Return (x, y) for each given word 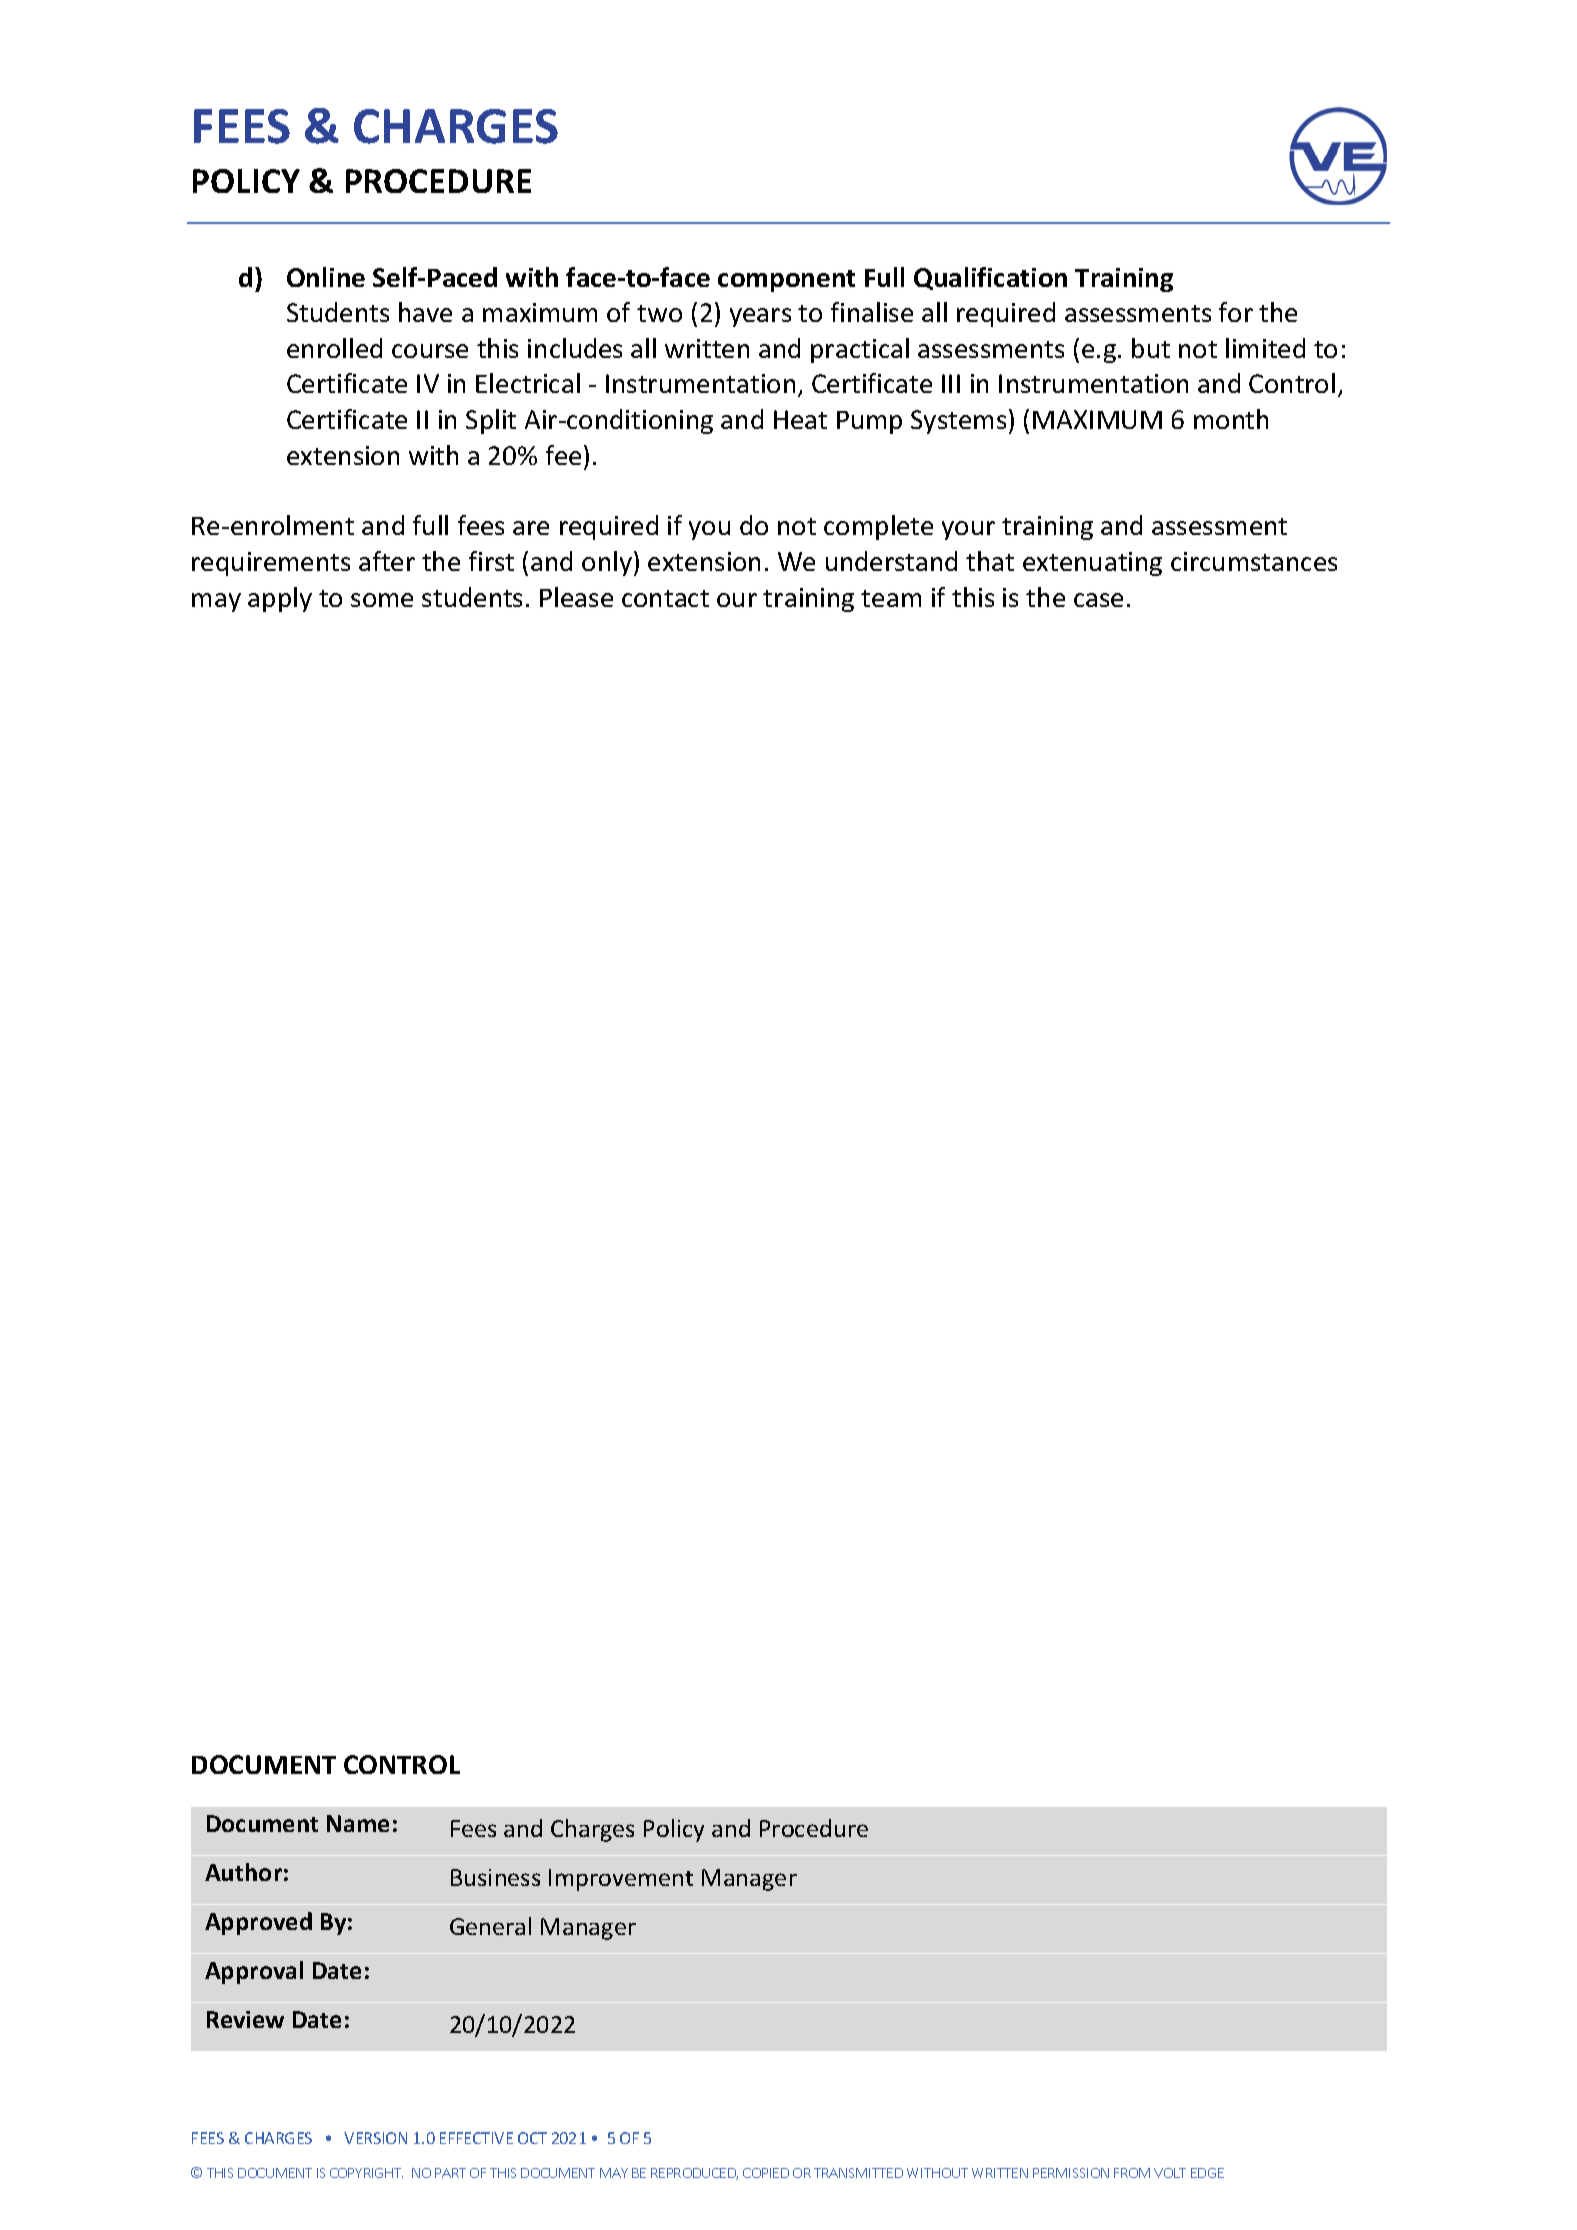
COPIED (766, 2173)
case (1098, 600)
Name (358, 1823)
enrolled (334, 348)
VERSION (375, 2138)
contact (665, 598)
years (760, 317)
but (1151, 348)
